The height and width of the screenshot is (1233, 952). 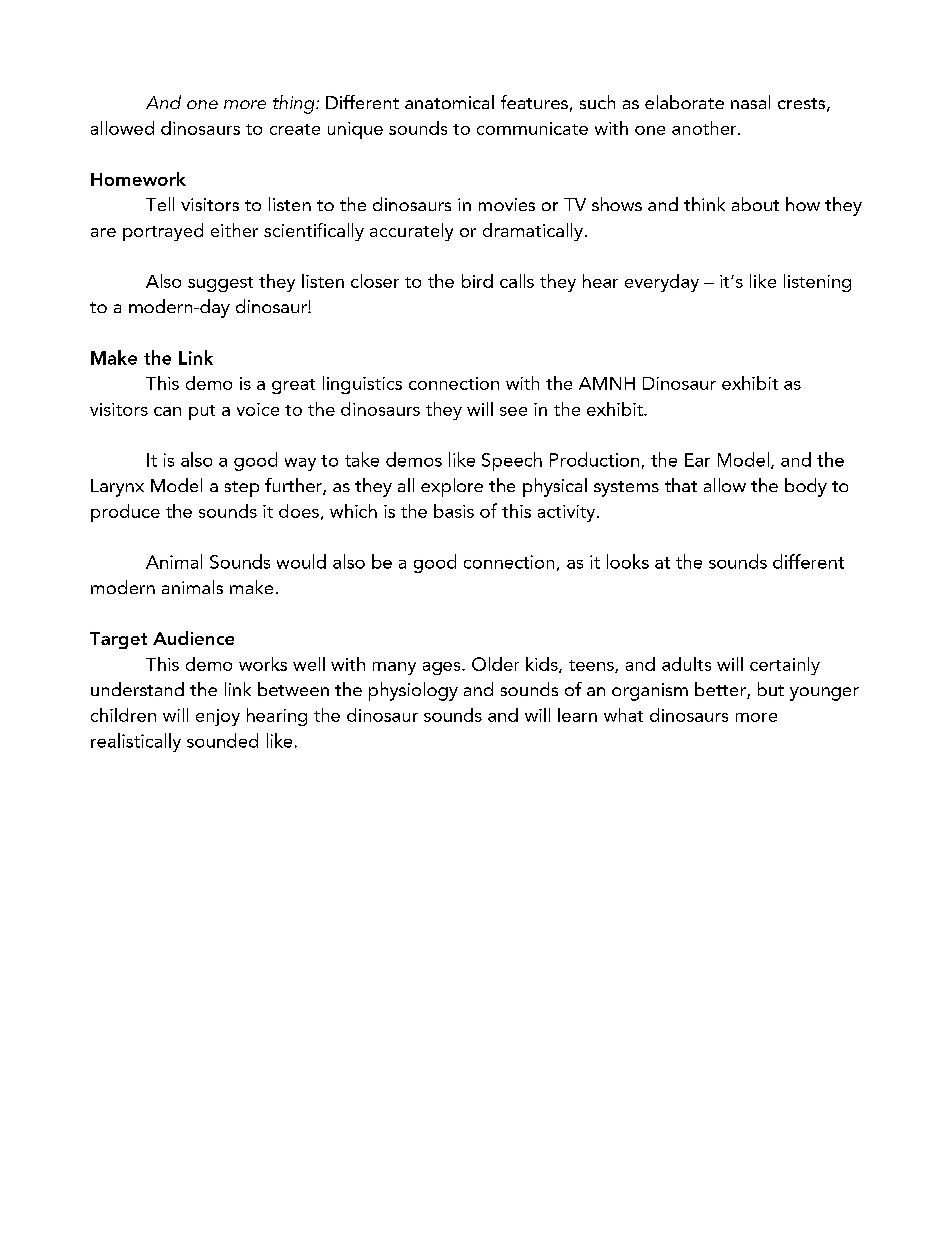 I want to click on looks, so click(x=628, y=561).
